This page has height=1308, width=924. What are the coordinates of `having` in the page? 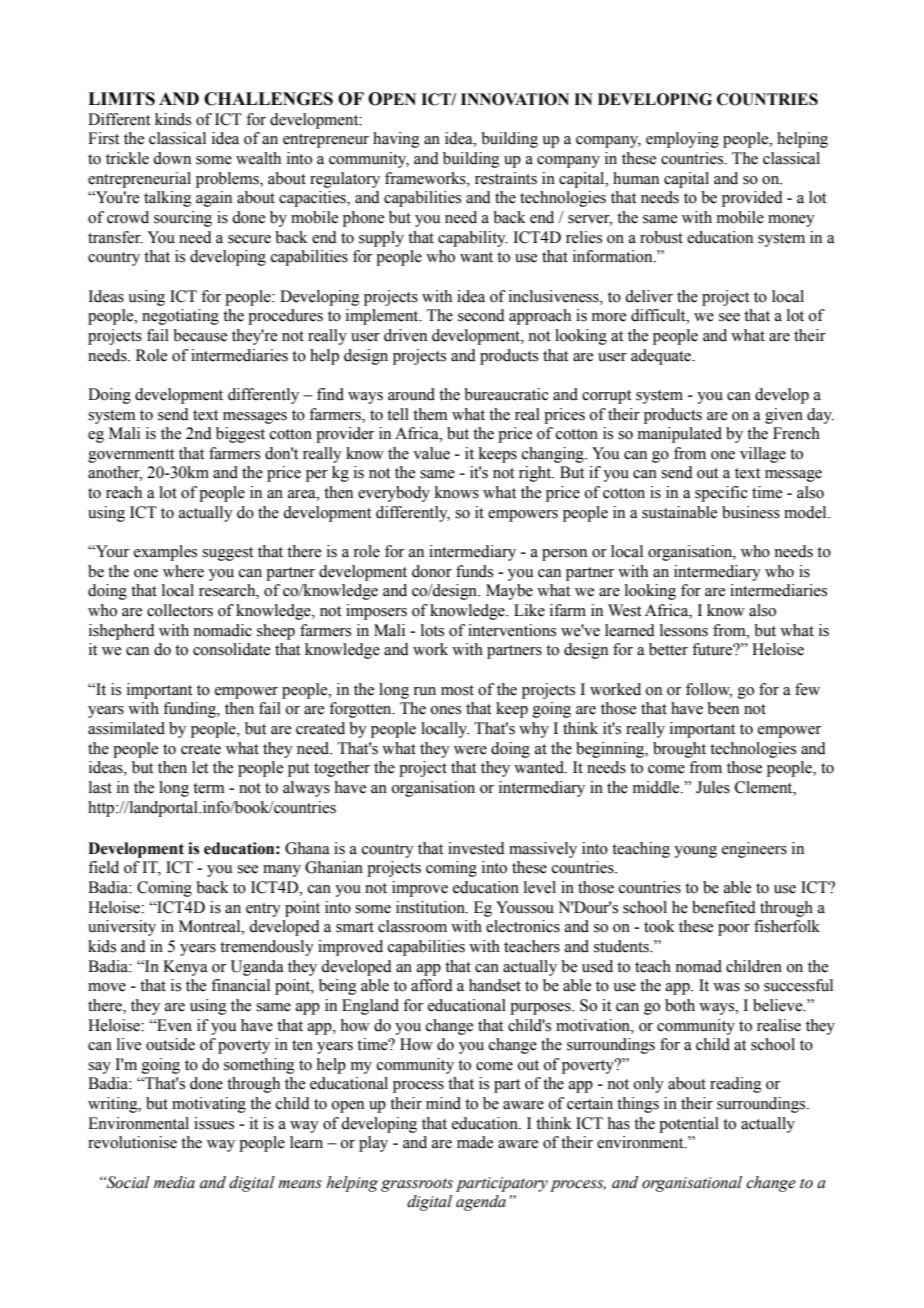 It's located at (396, 140).
